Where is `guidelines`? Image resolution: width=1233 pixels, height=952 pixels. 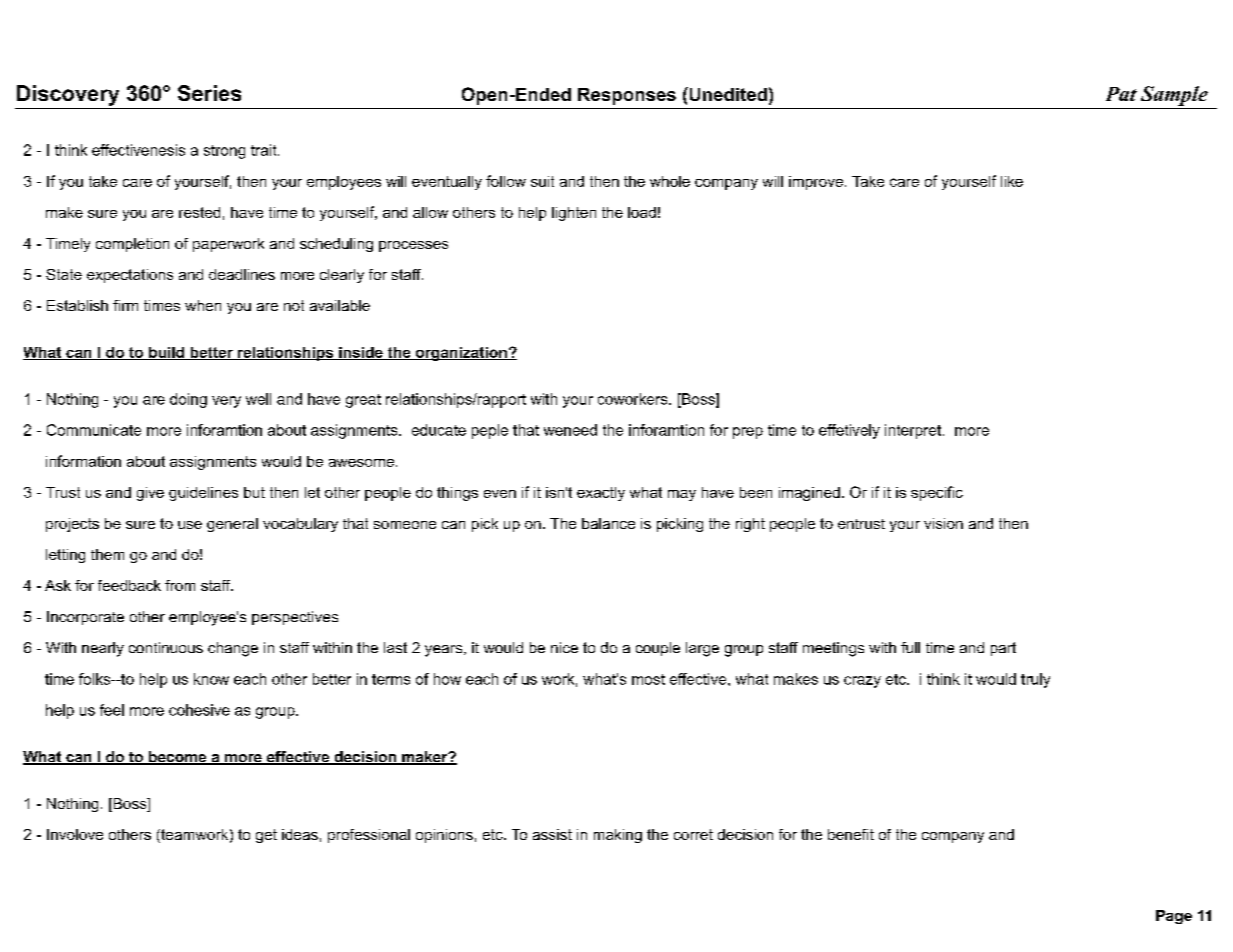 guidelines is located at coordinates (203, 494).
